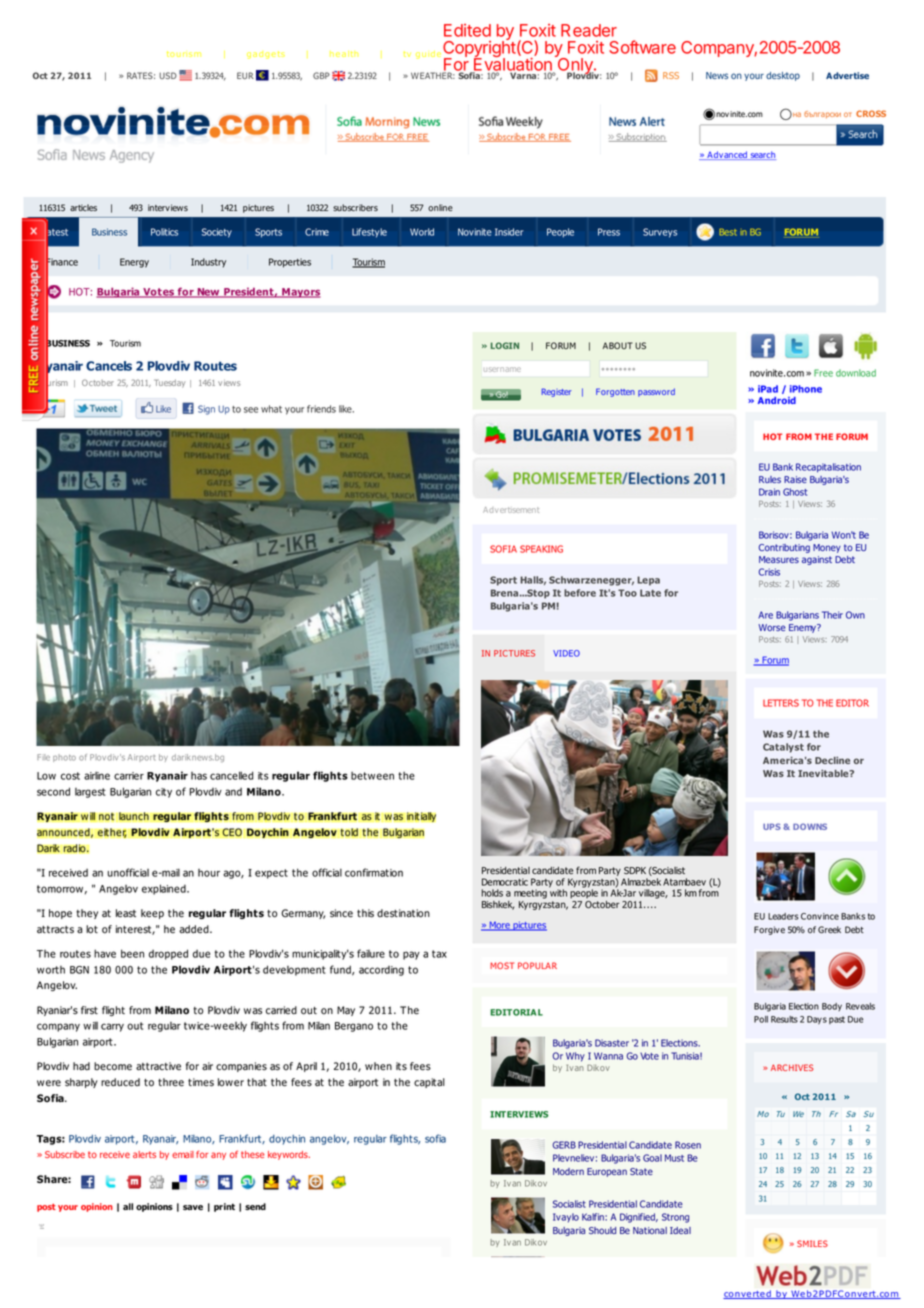 This screenshot has width=924, height=1308. What do you see at coordinates (168, 75) in the screenshot?
I see `USD` at bounding box center [168, 75].
